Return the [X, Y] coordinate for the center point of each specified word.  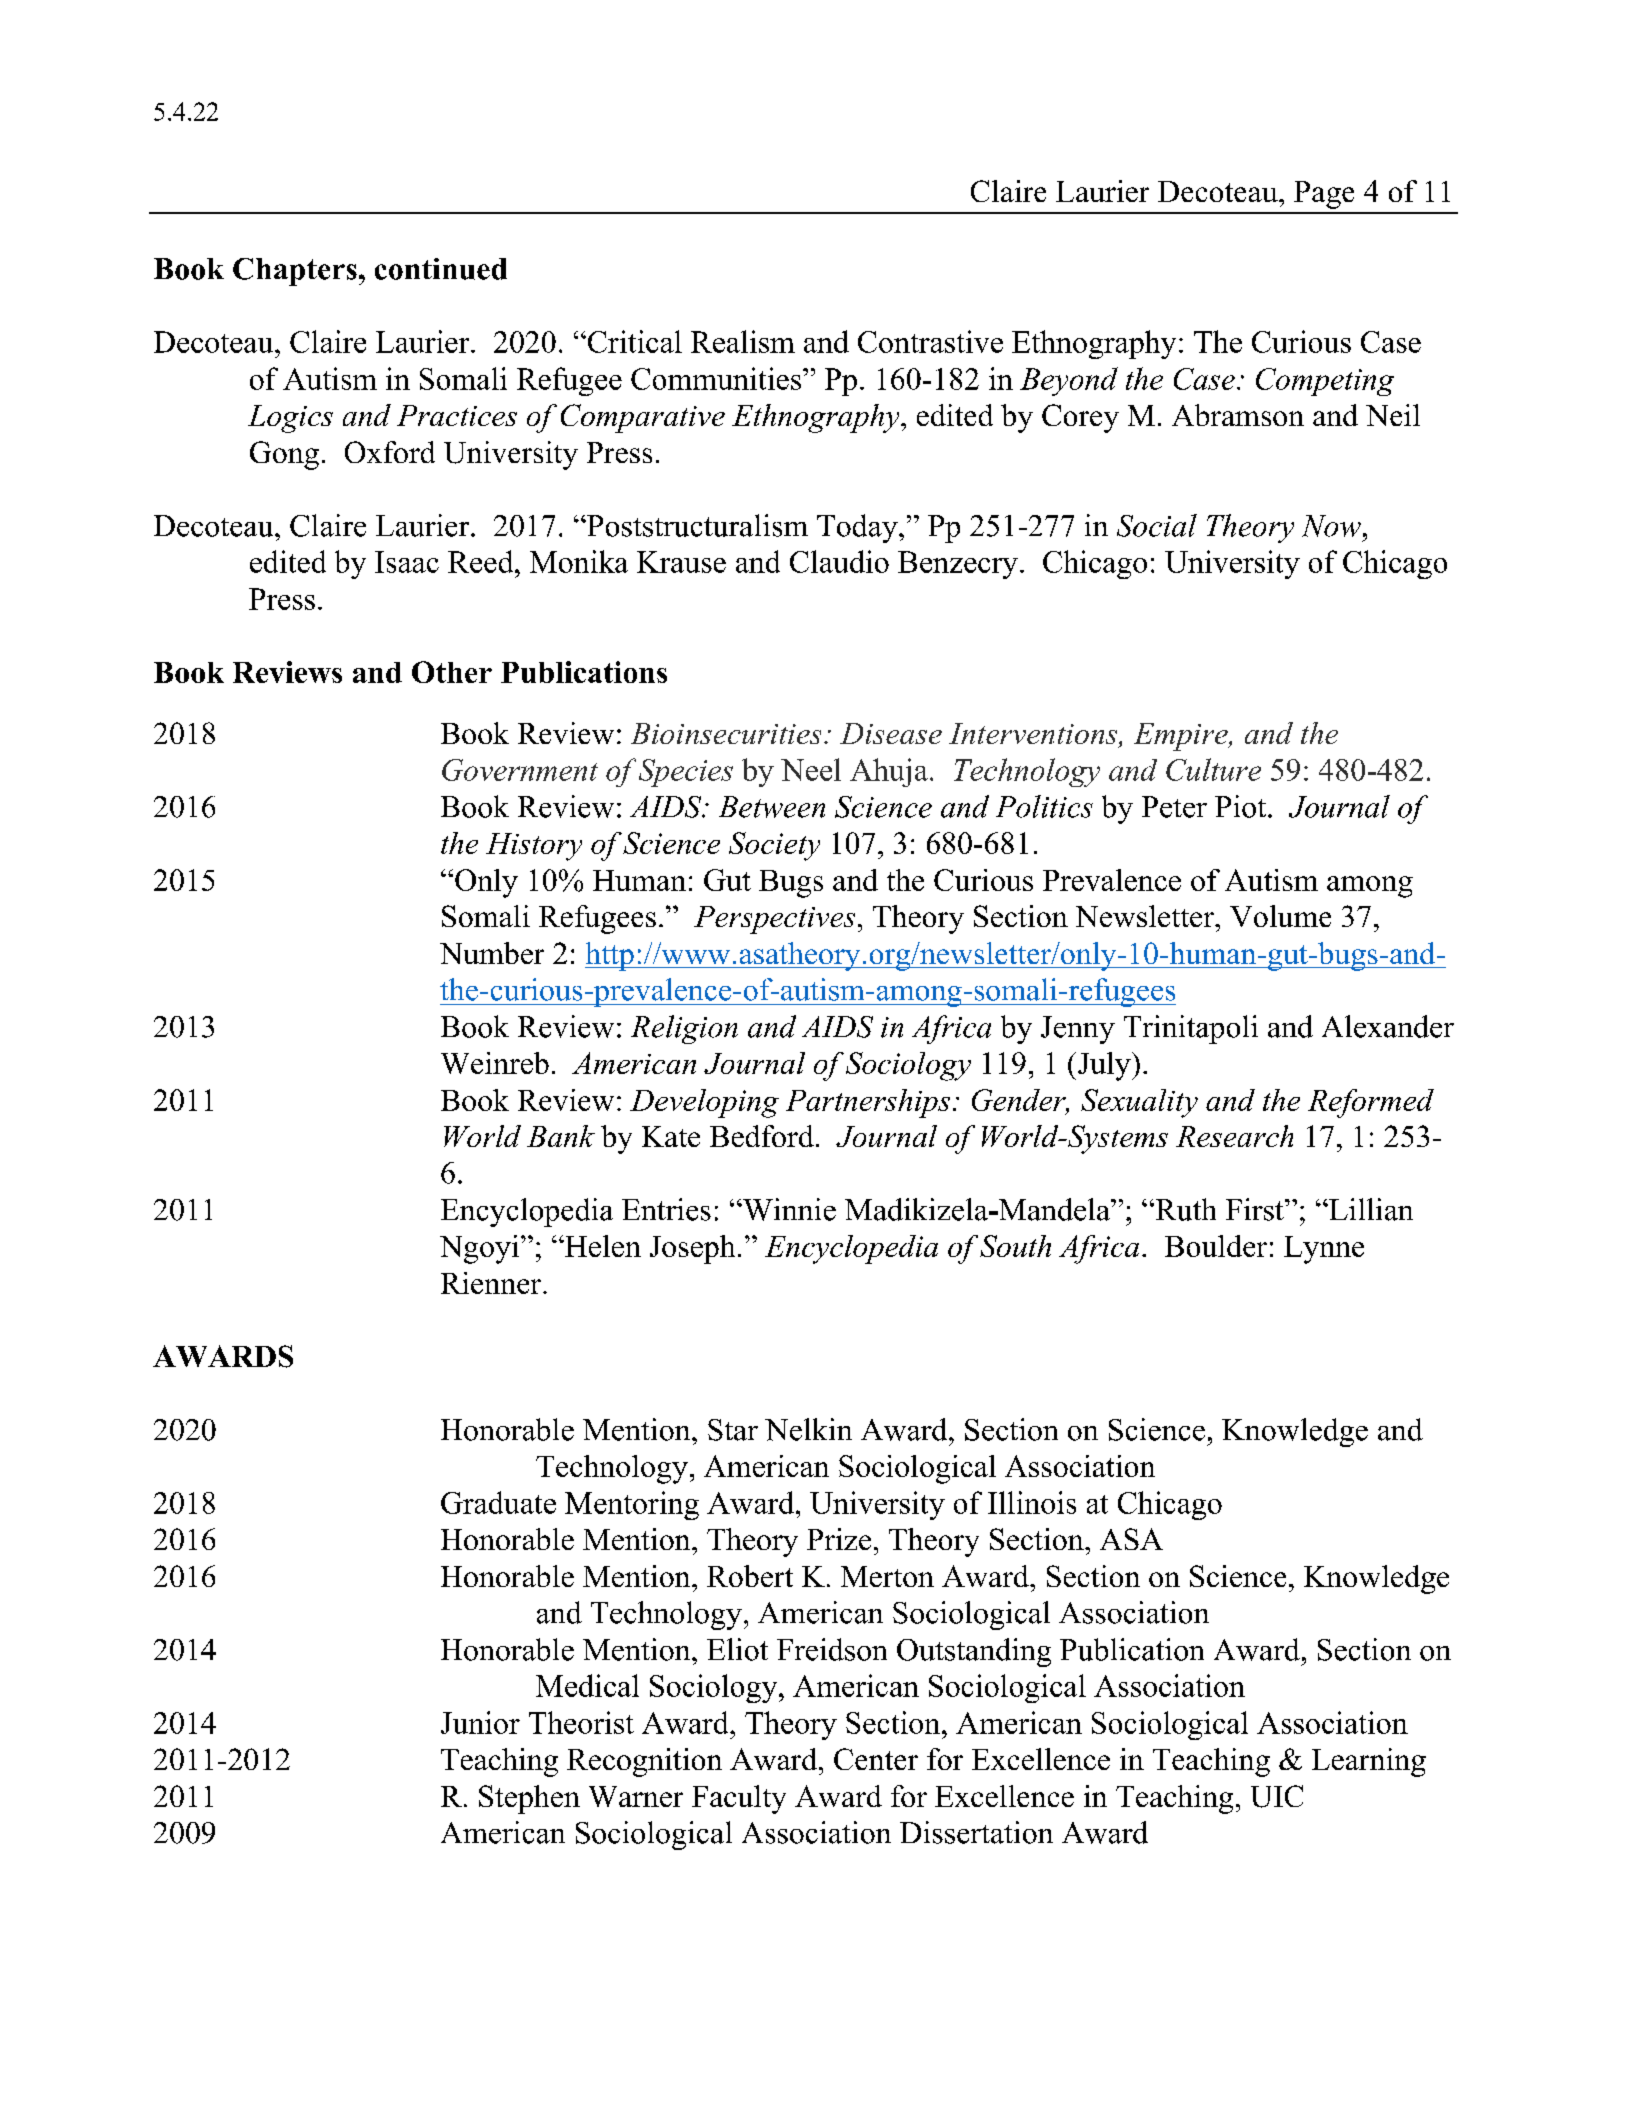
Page [1324, 195]
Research [1234, 1136]
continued [441, 269]
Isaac [407, 562]
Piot [1242, 806]
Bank [561, 1136]
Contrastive [930, 341]
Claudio [839, 561]
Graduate [498, 1502]
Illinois [1032, 1502]
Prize [839, 1539]
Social [1157, 525]
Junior [480, 1722]
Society [774, 846]
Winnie [788, 1209]
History [534, 847]
